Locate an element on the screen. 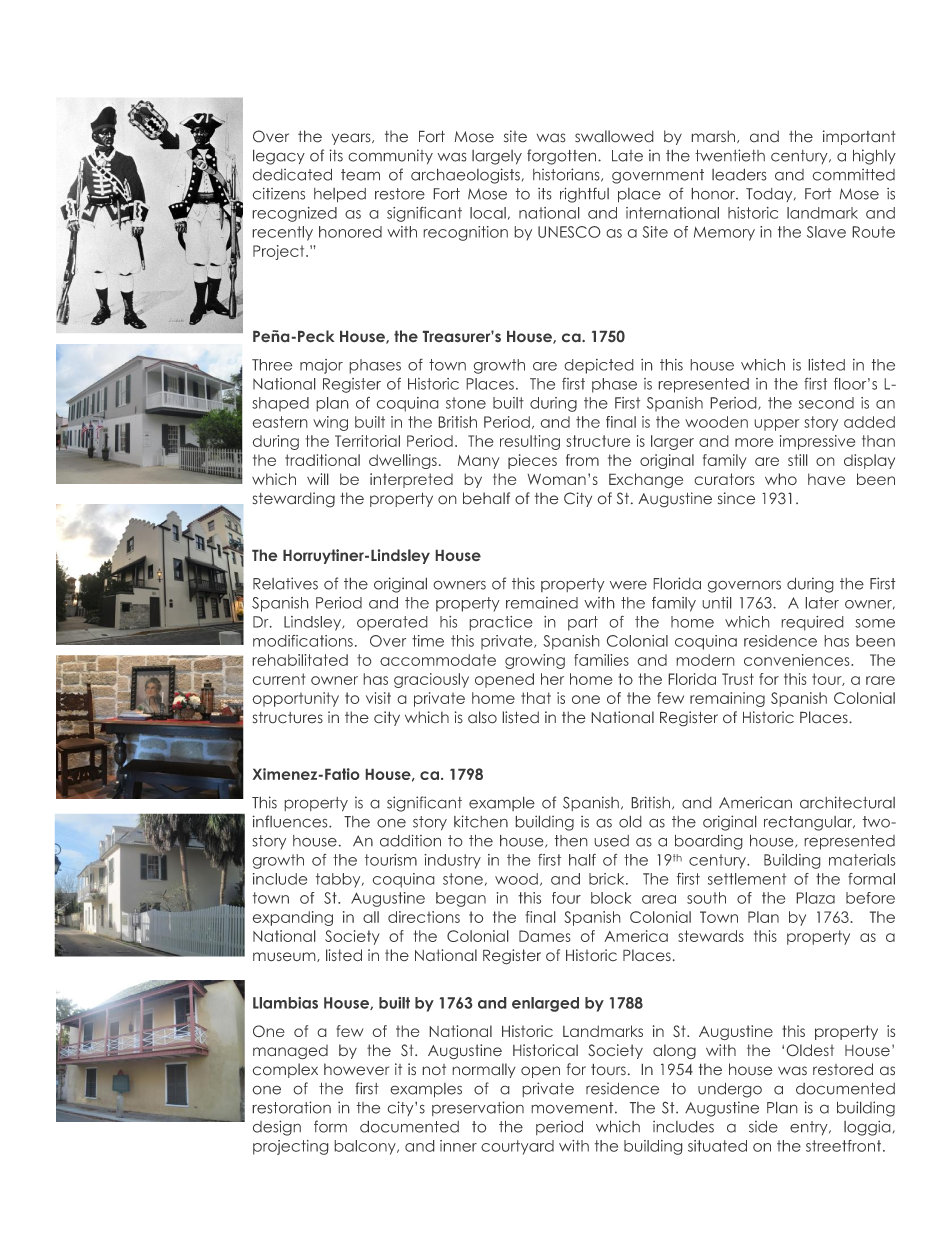  courtyard is located at coordinates (517, 1147).
